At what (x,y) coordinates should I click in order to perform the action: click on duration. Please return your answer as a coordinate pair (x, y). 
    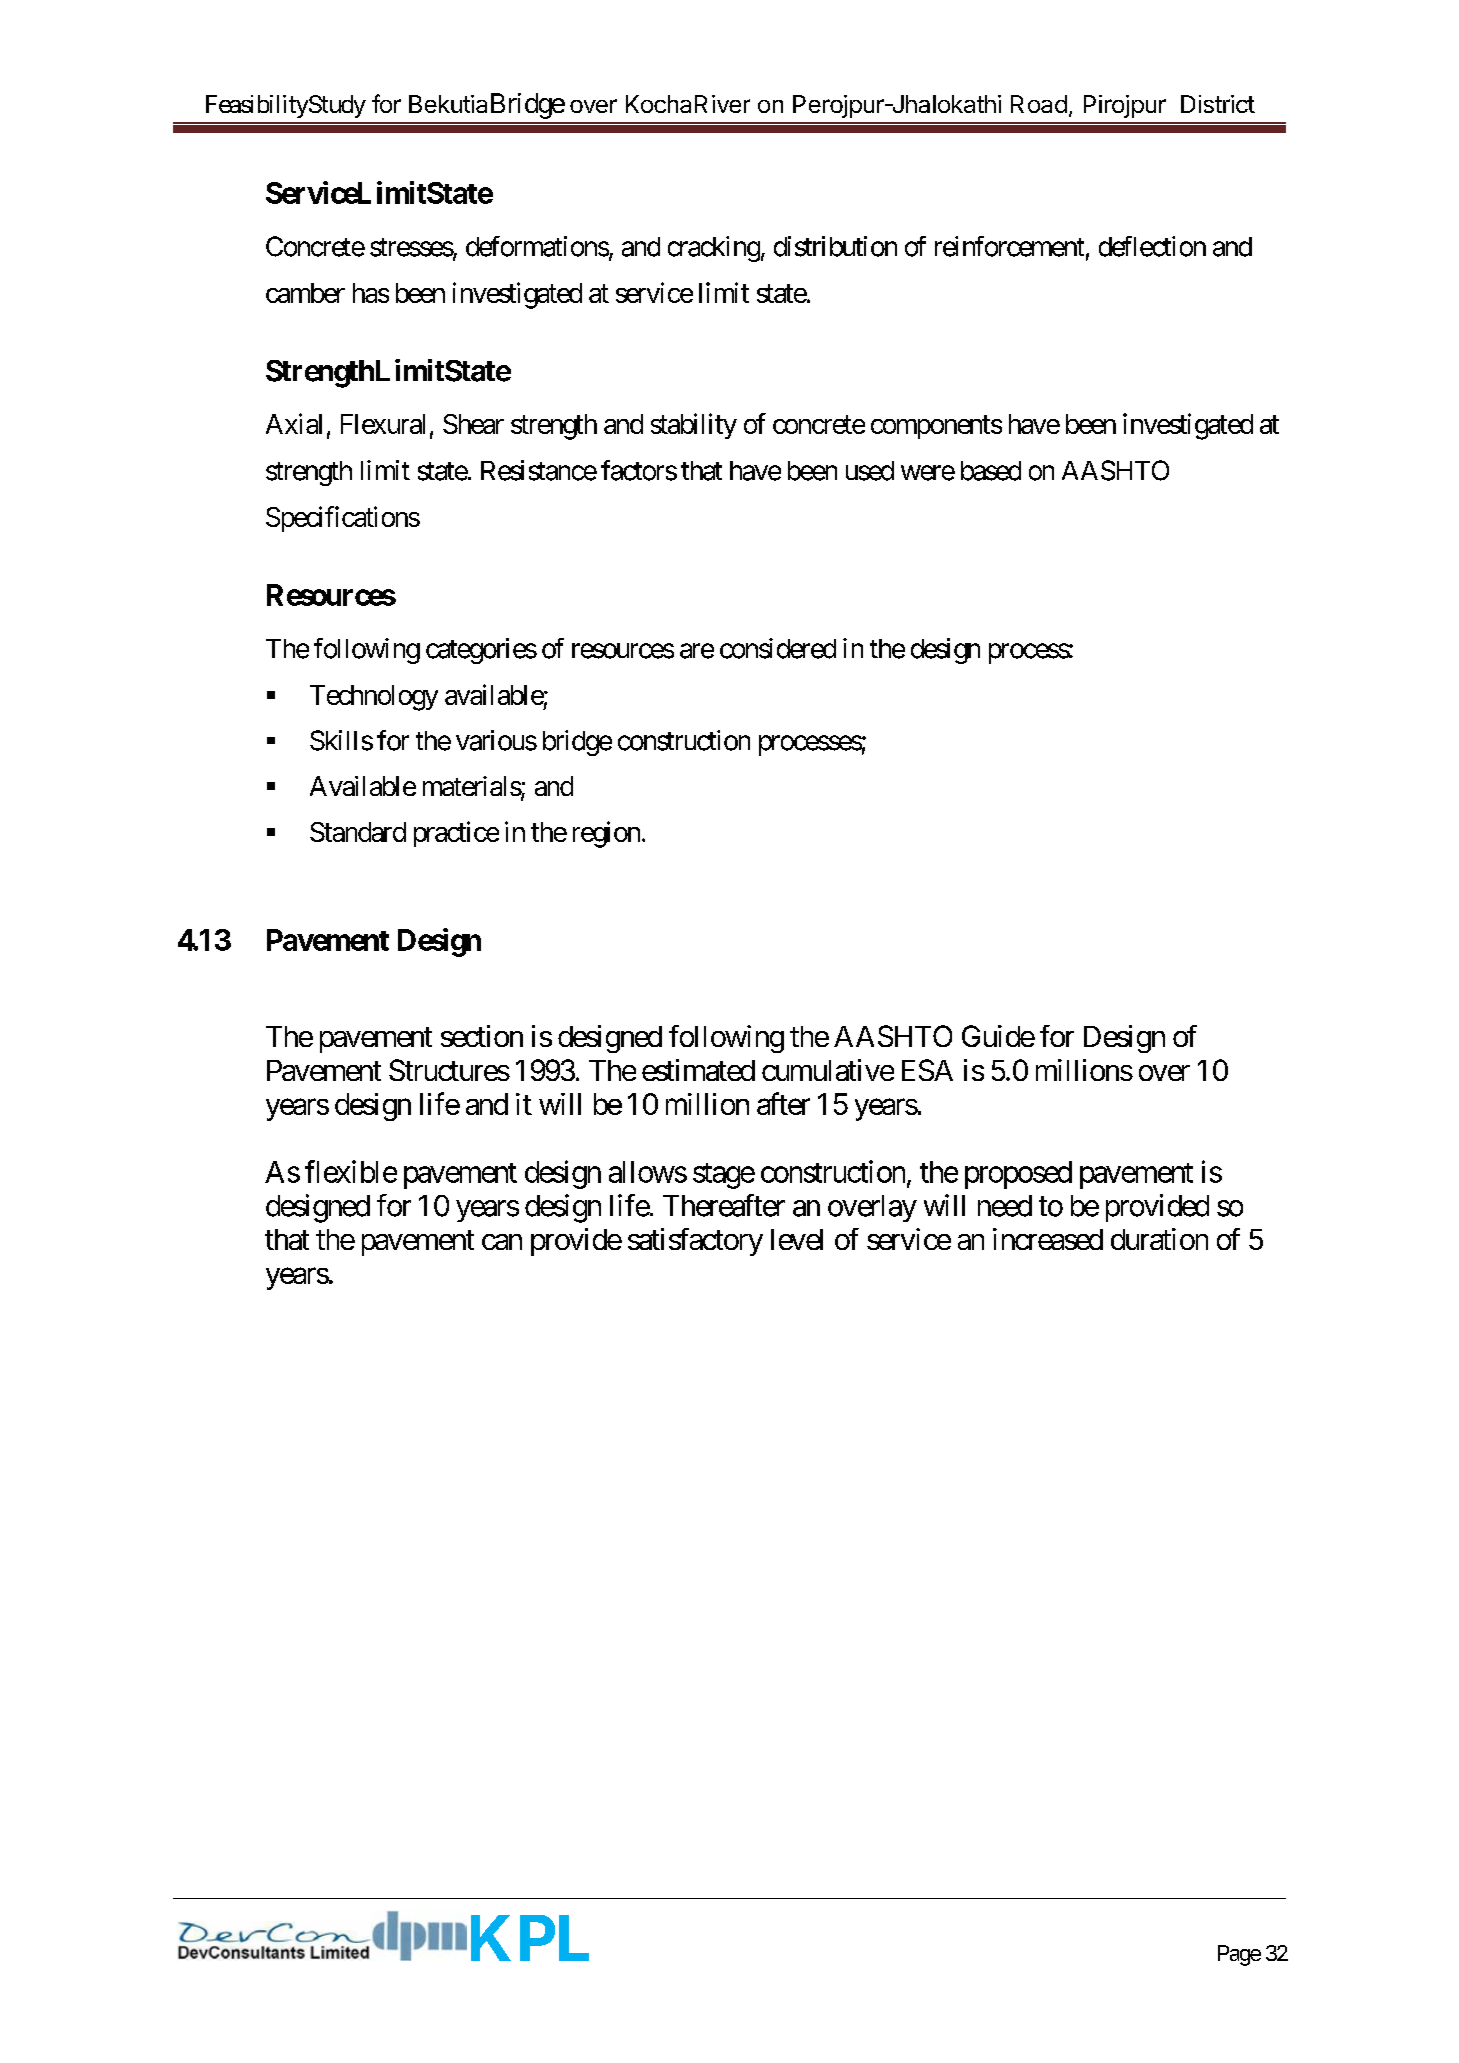
    Looking at the image, I should click on (1159, 1239).
